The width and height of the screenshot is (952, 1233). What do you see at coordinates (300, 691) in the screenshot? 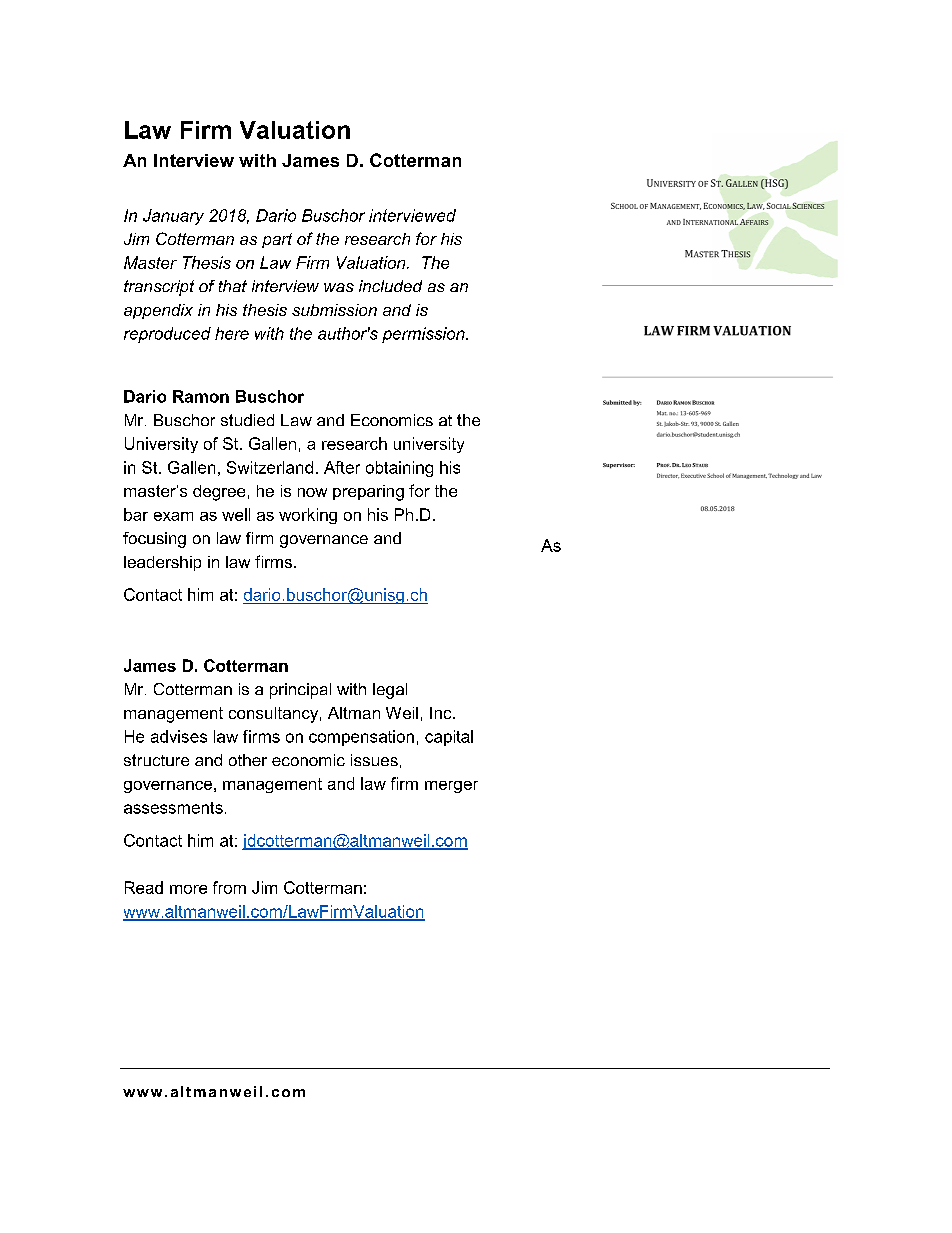
I see `principal` at bounding box center [300, 691].
